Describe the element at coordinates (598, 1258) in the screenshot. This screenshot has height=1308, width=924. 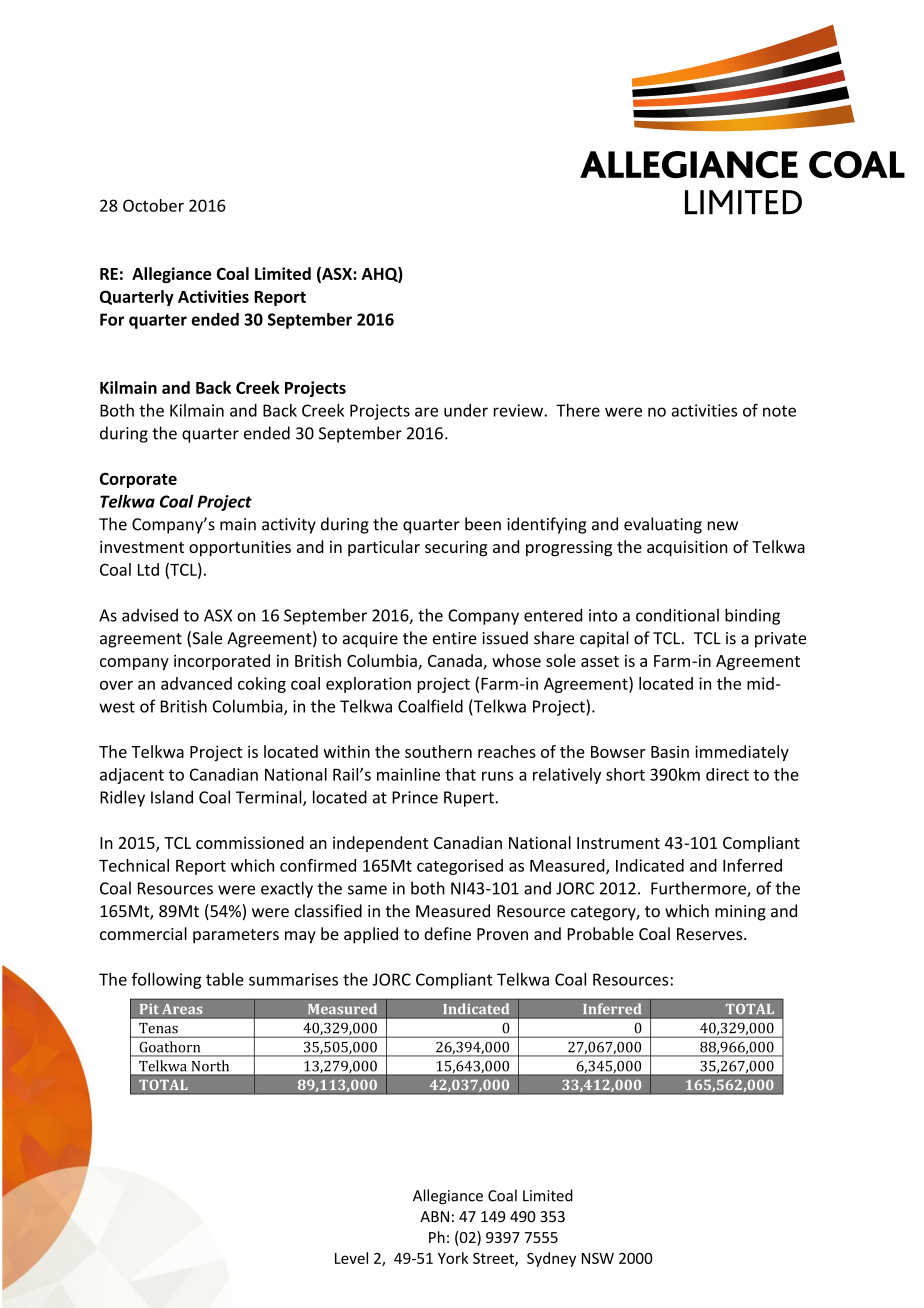
I see `NSW` at that location.
